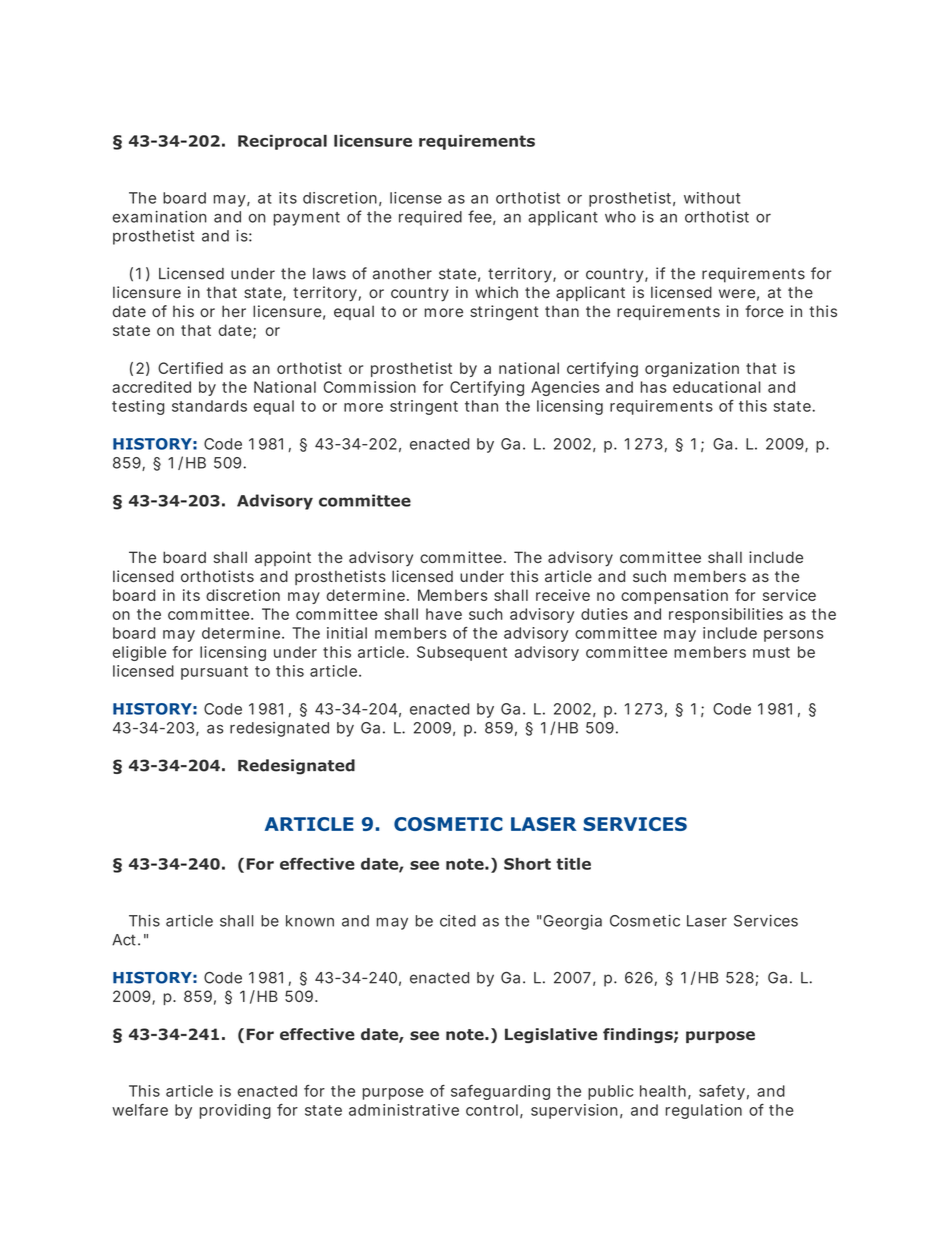 Image resolution: width=952 pixels, height=1233 pixels. What do you see at coordinates (726, 615) in the document?
I see `responsibilities` at bounding box center [726, 615].
